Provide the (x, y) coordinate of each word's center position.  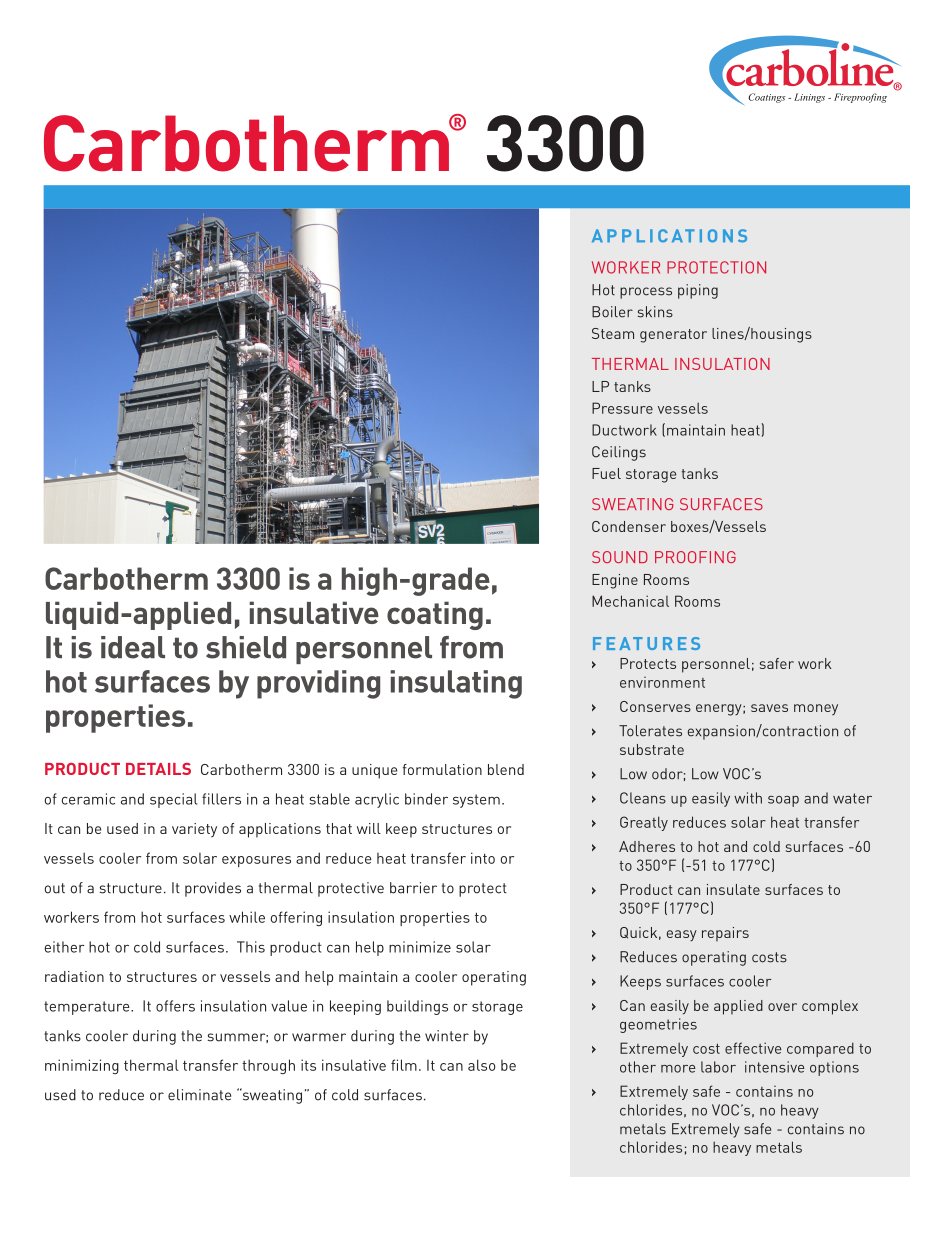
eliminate (199, 1095)
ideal (133, 647)
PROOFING (695, 557)
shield (246, 647)
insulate (733, 889)
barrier (413, 888)
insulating (456, 684)
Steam (613, 333)
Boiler (612, 312)
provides (213, 889)
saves (769, 708)
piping (698, 291)
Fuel (606, 473)
